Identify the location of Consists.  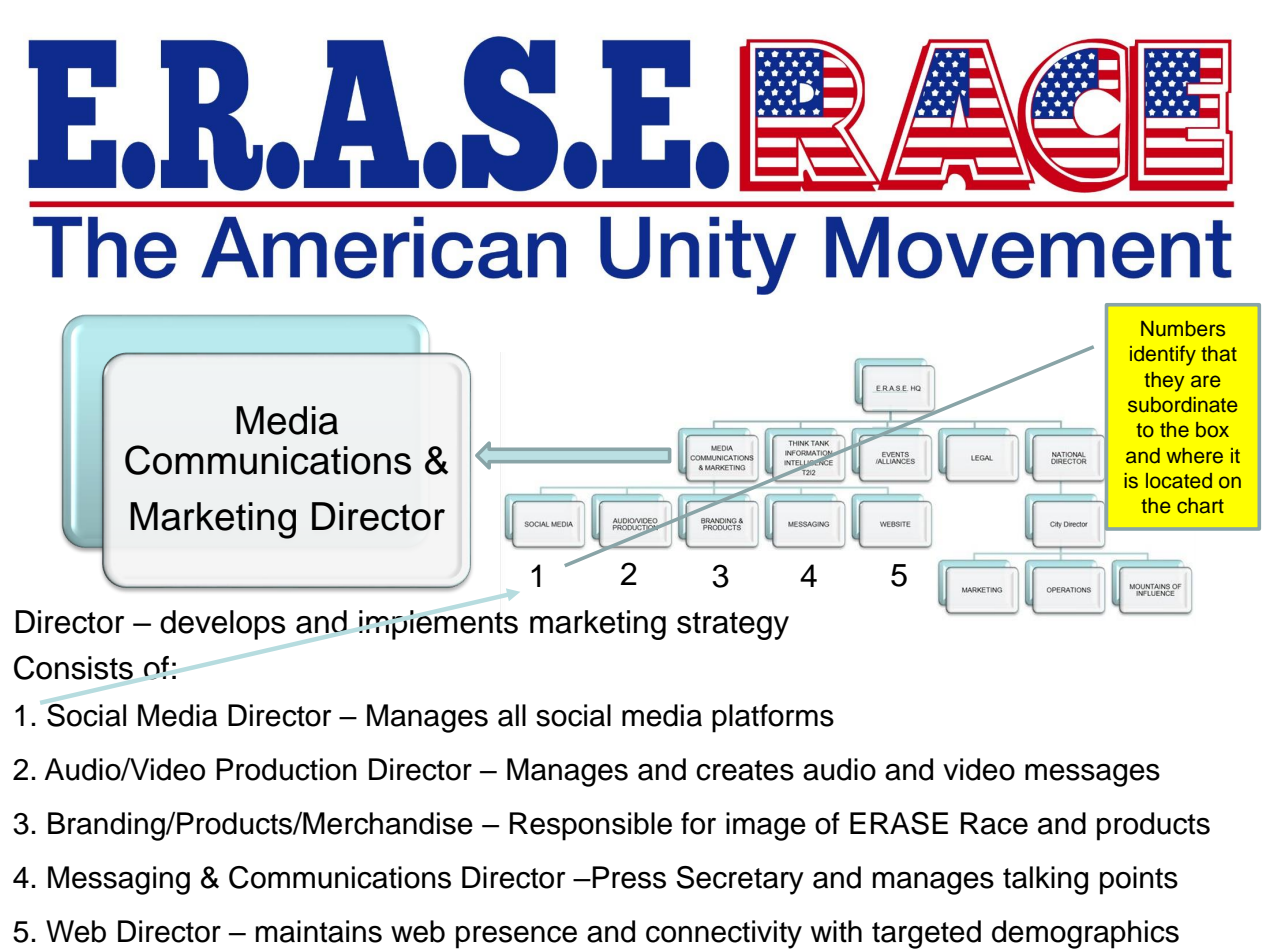
(73, 667).
